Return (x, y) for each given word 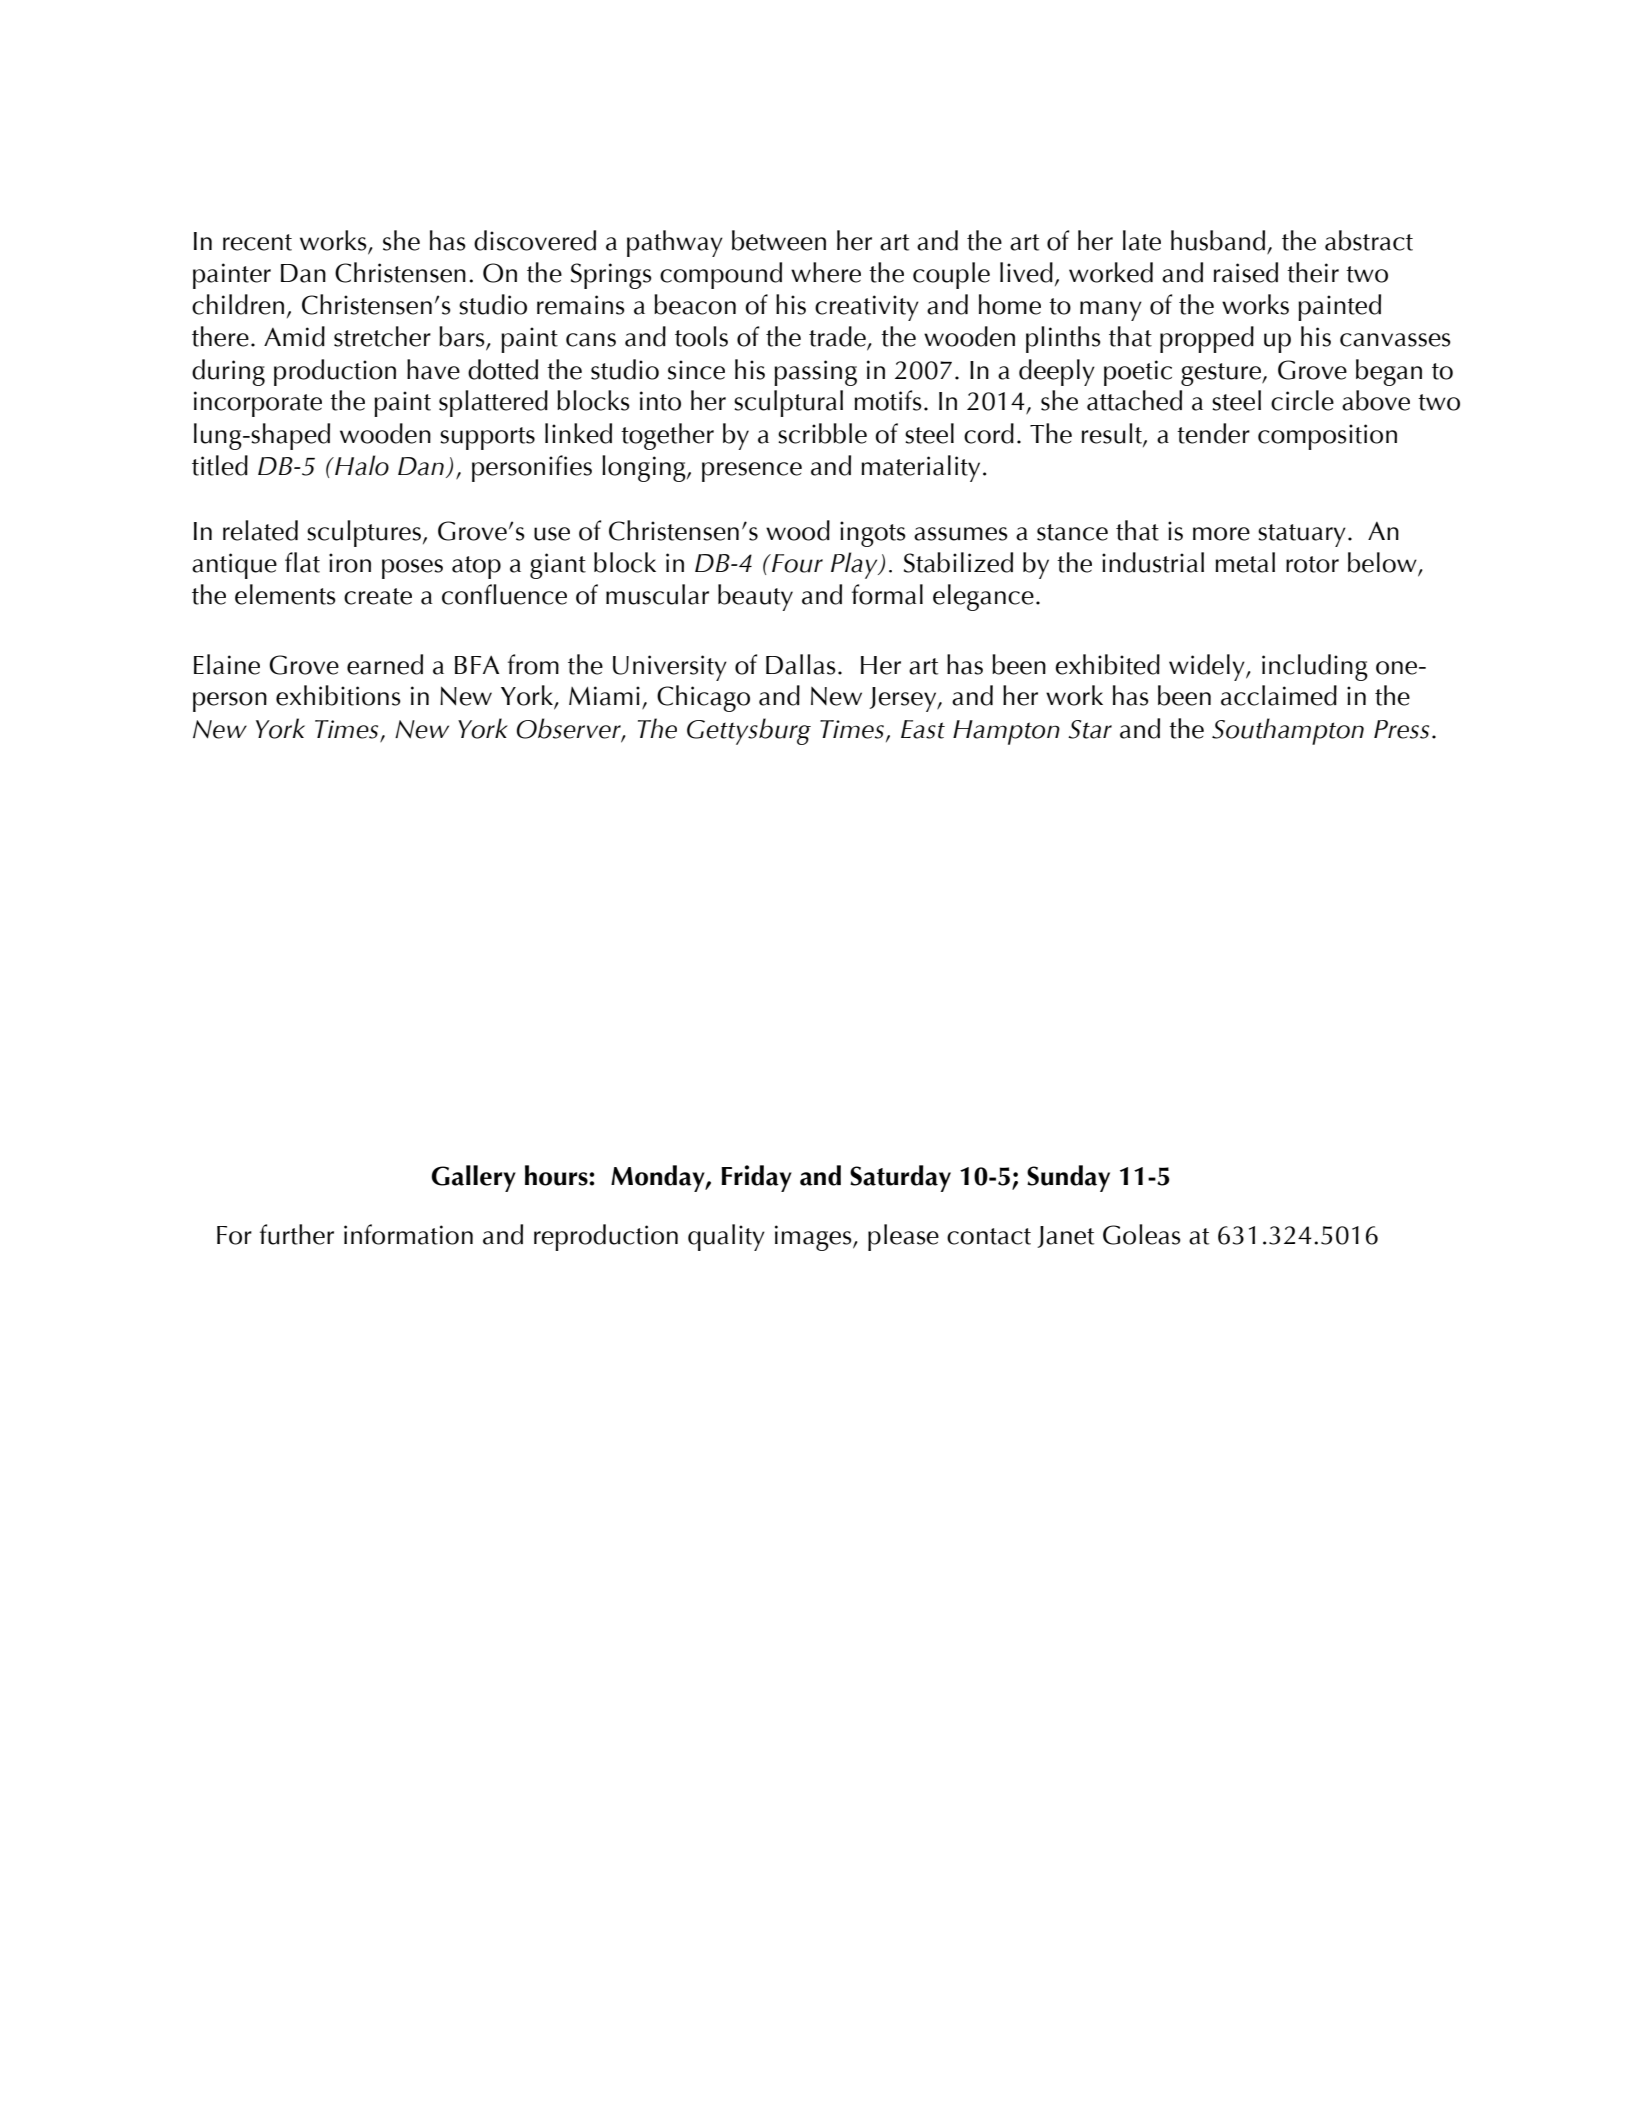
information (408, 1234)
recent (257, 242)
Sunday (1068, 1178)
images (814, 1238)
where (826, 272)
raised (1246, 272)
